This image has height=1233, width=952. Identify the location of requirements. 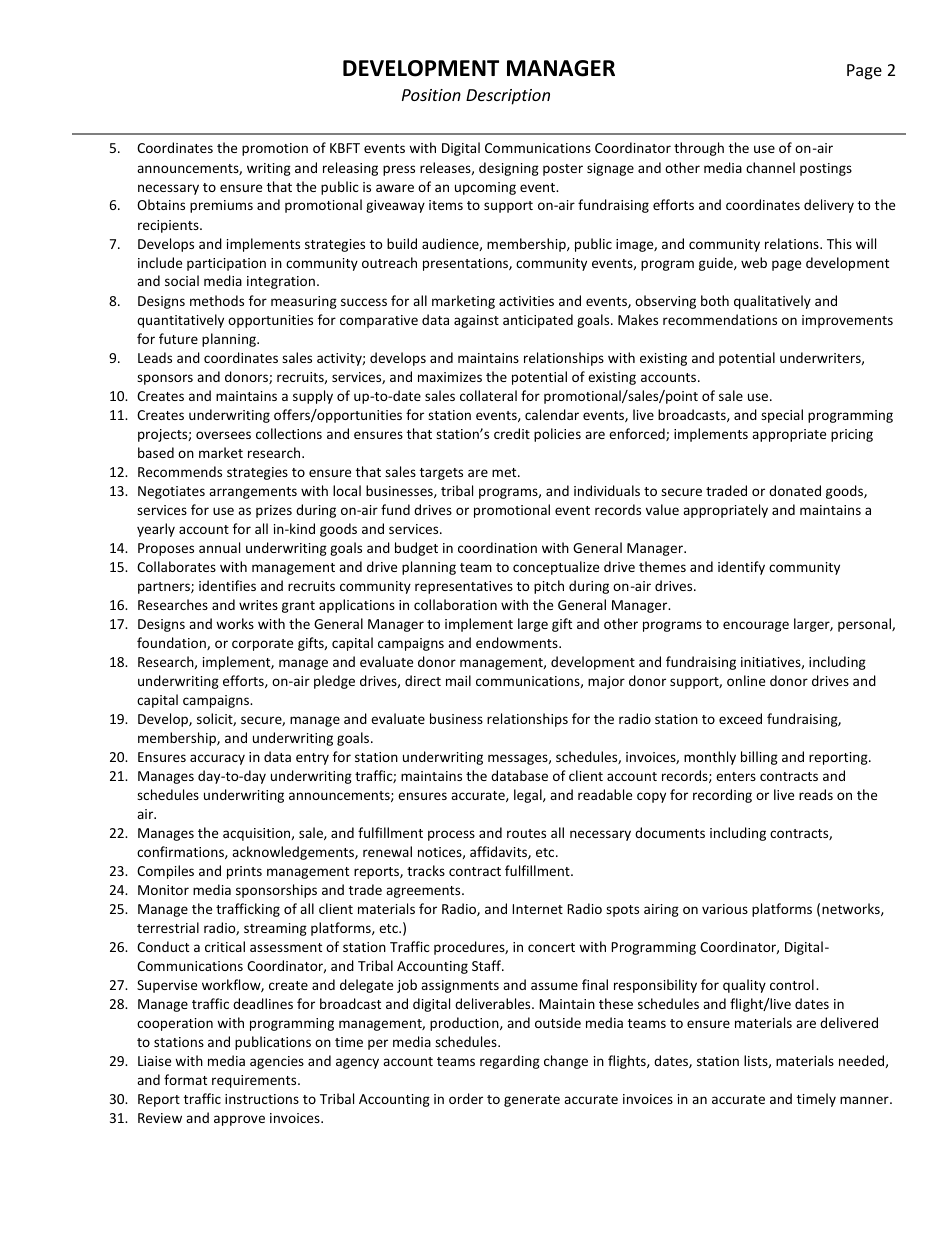
(255, 1081).
